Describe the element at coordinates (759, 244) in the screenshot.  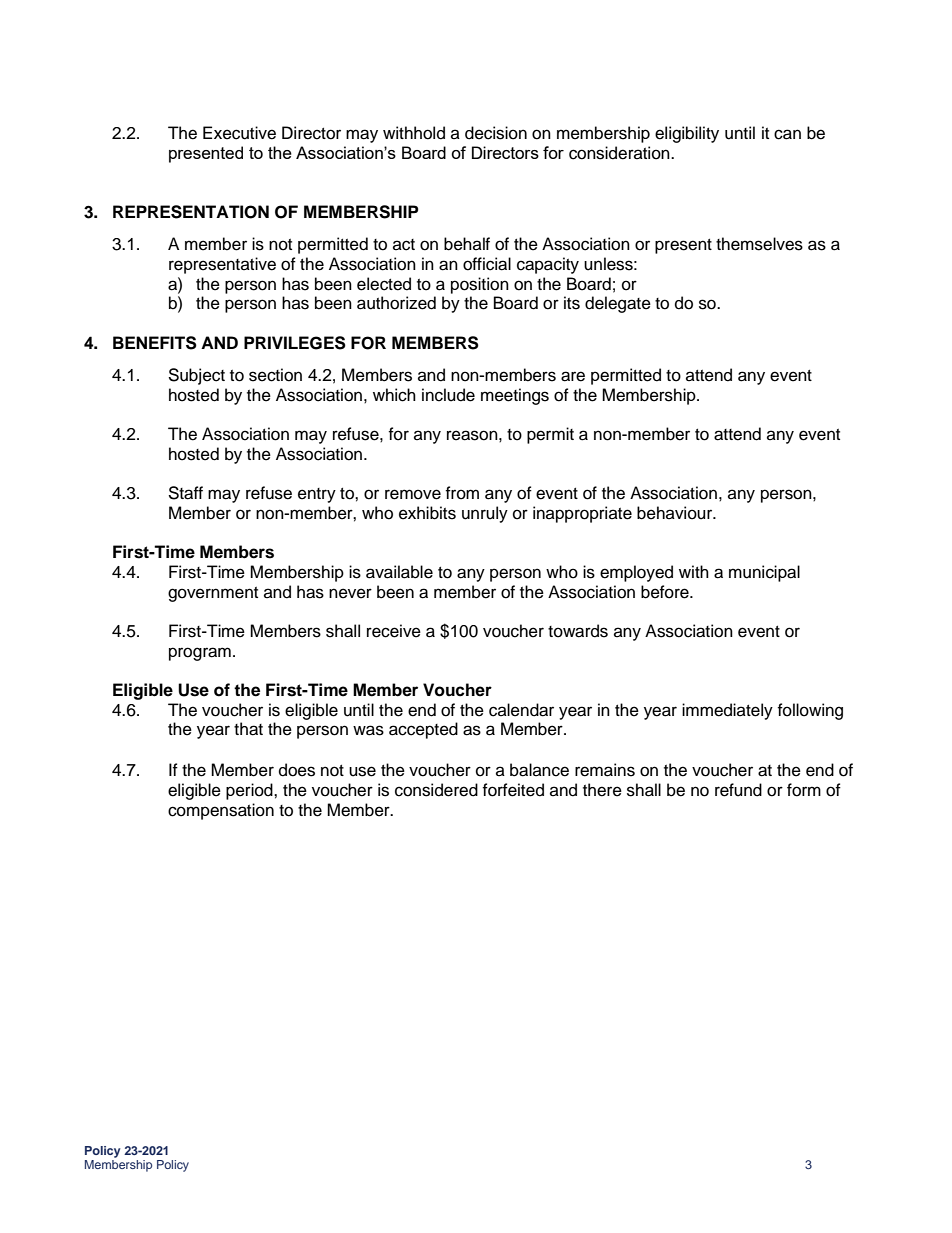
I see `themselves` at that location.
